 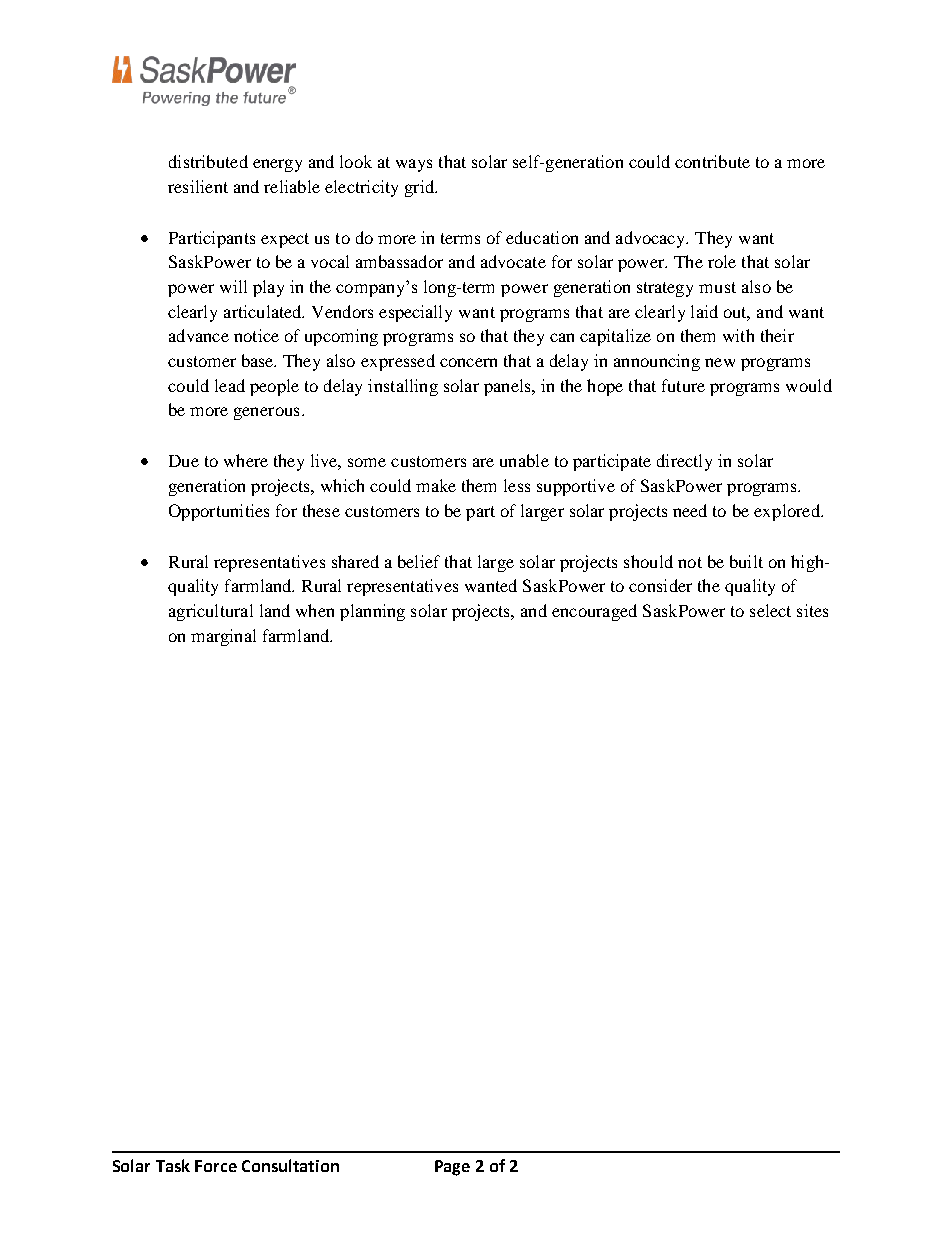 I want to click on Page, so click(x=452, y=1168).
